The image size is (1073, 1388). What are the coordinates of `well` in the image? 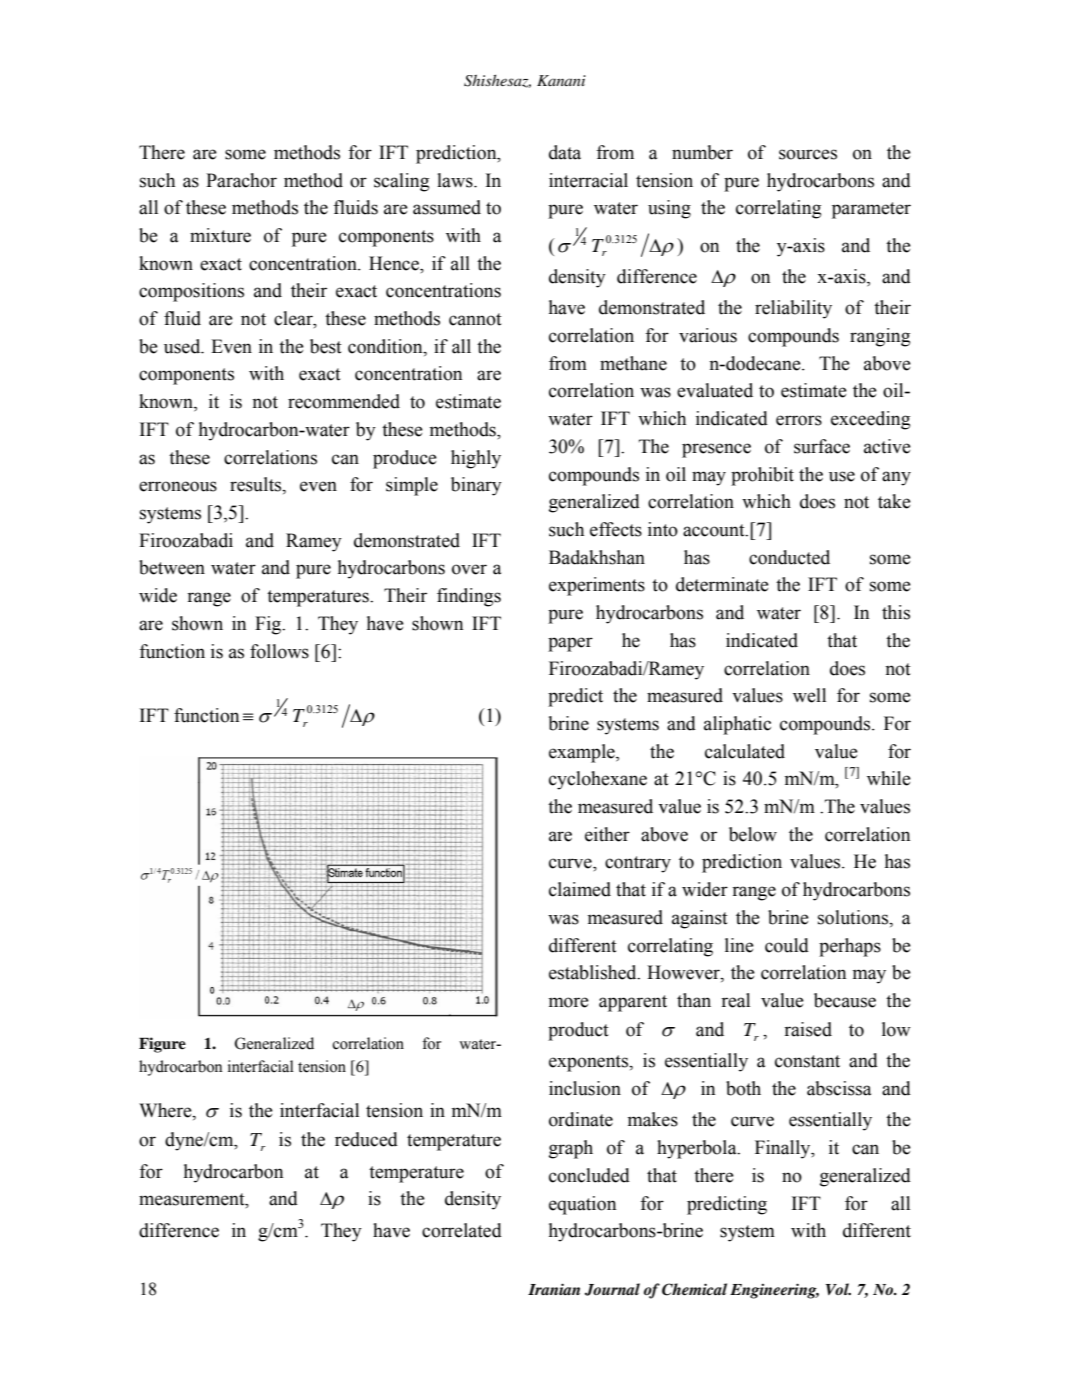 It's located at (809, 695).
